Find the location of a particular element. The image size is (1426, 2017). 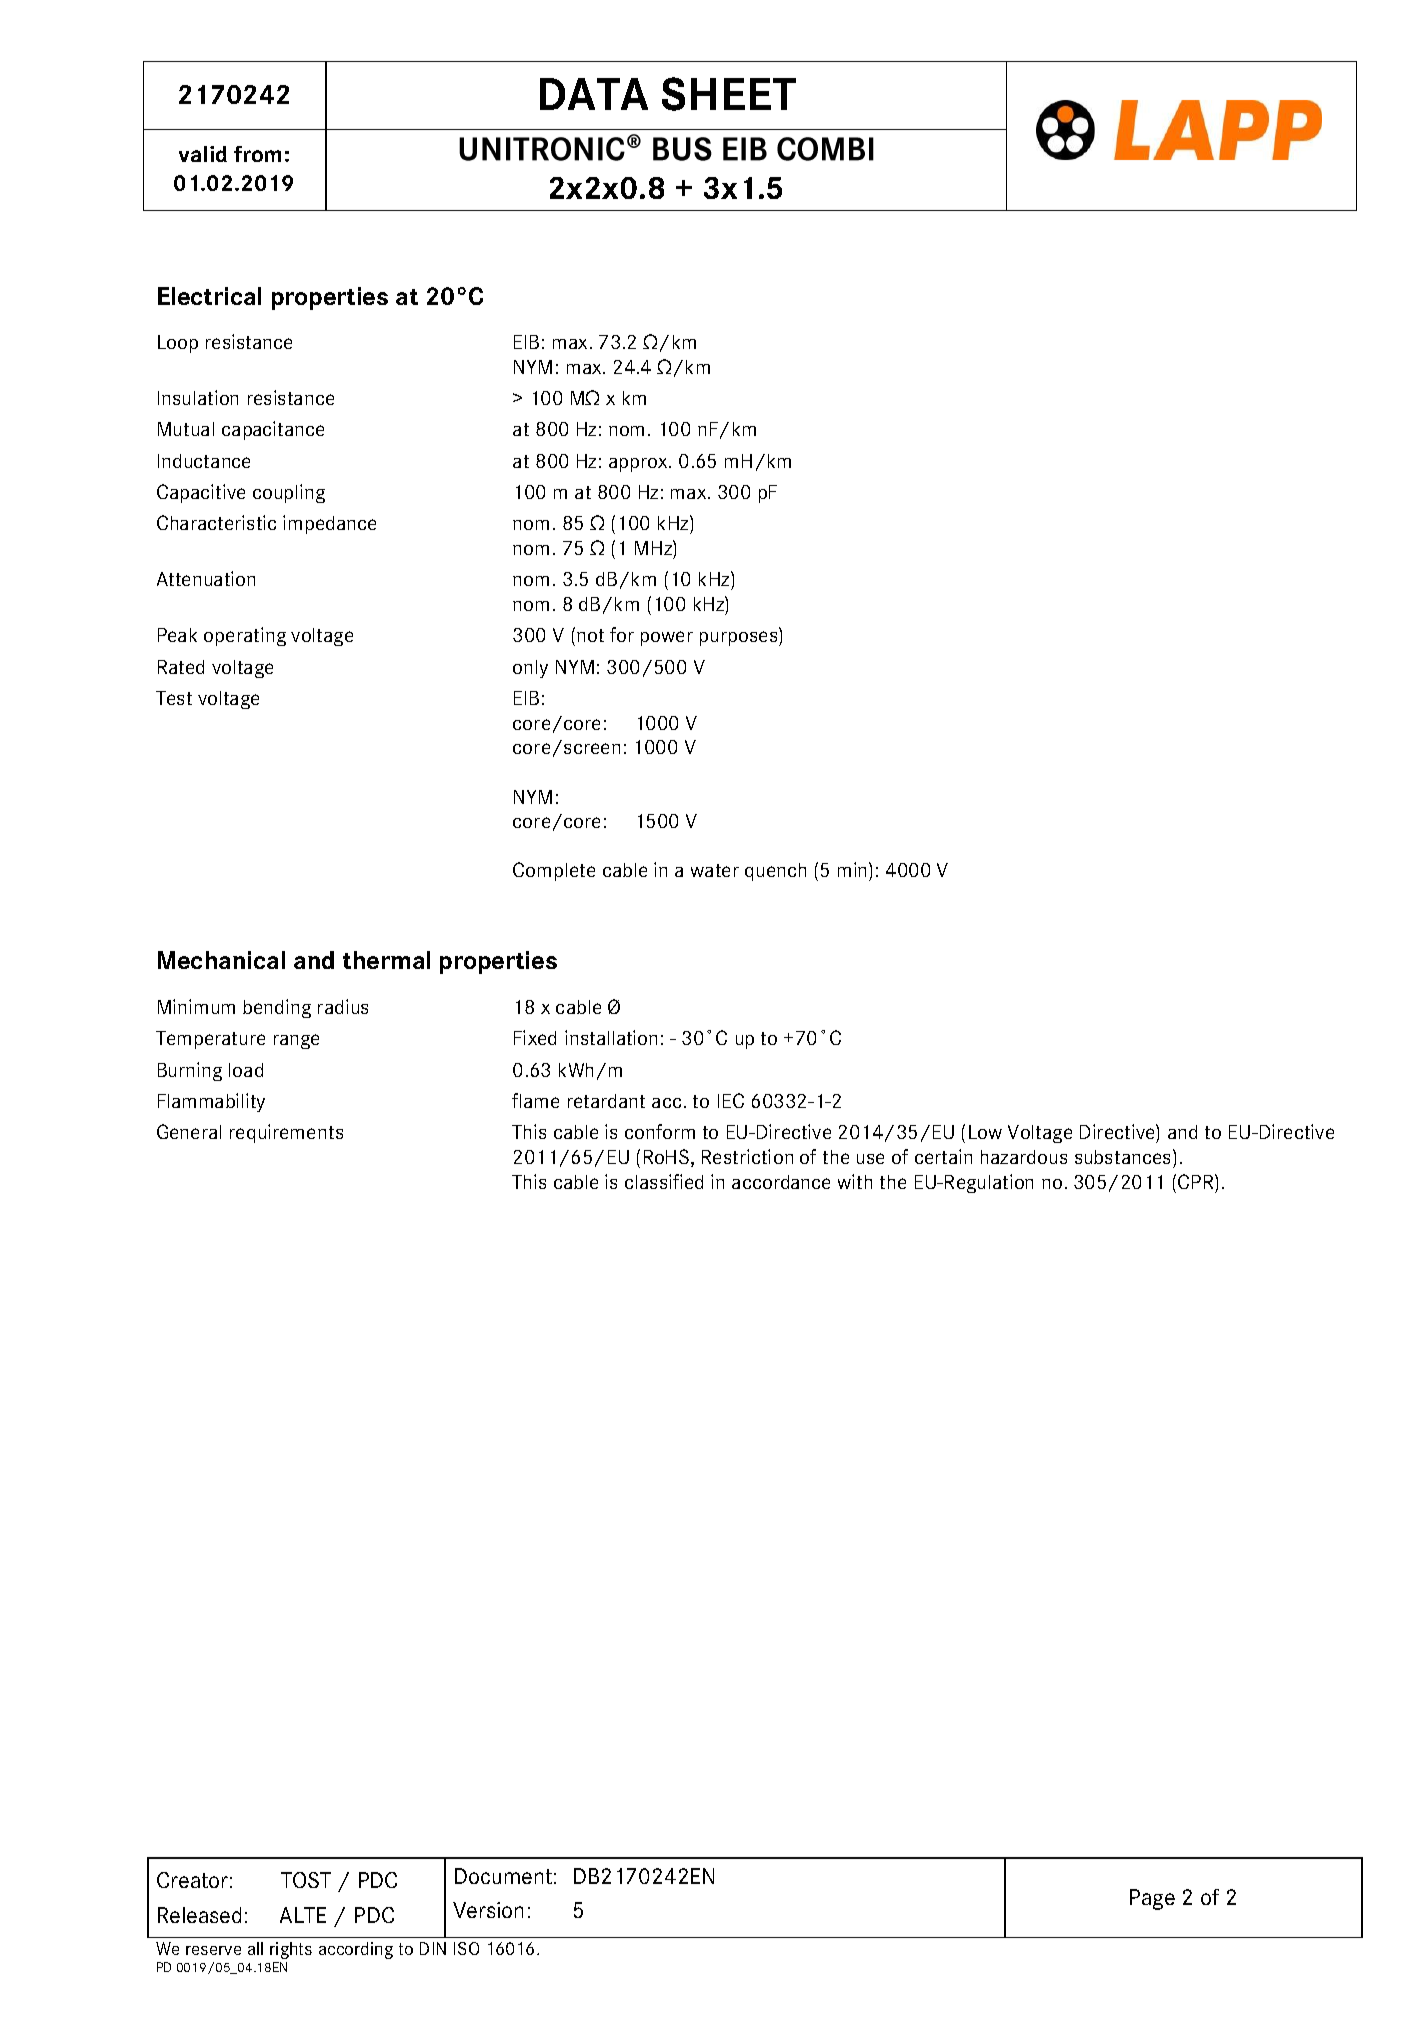

operating is located at coordinates (245, 636).
